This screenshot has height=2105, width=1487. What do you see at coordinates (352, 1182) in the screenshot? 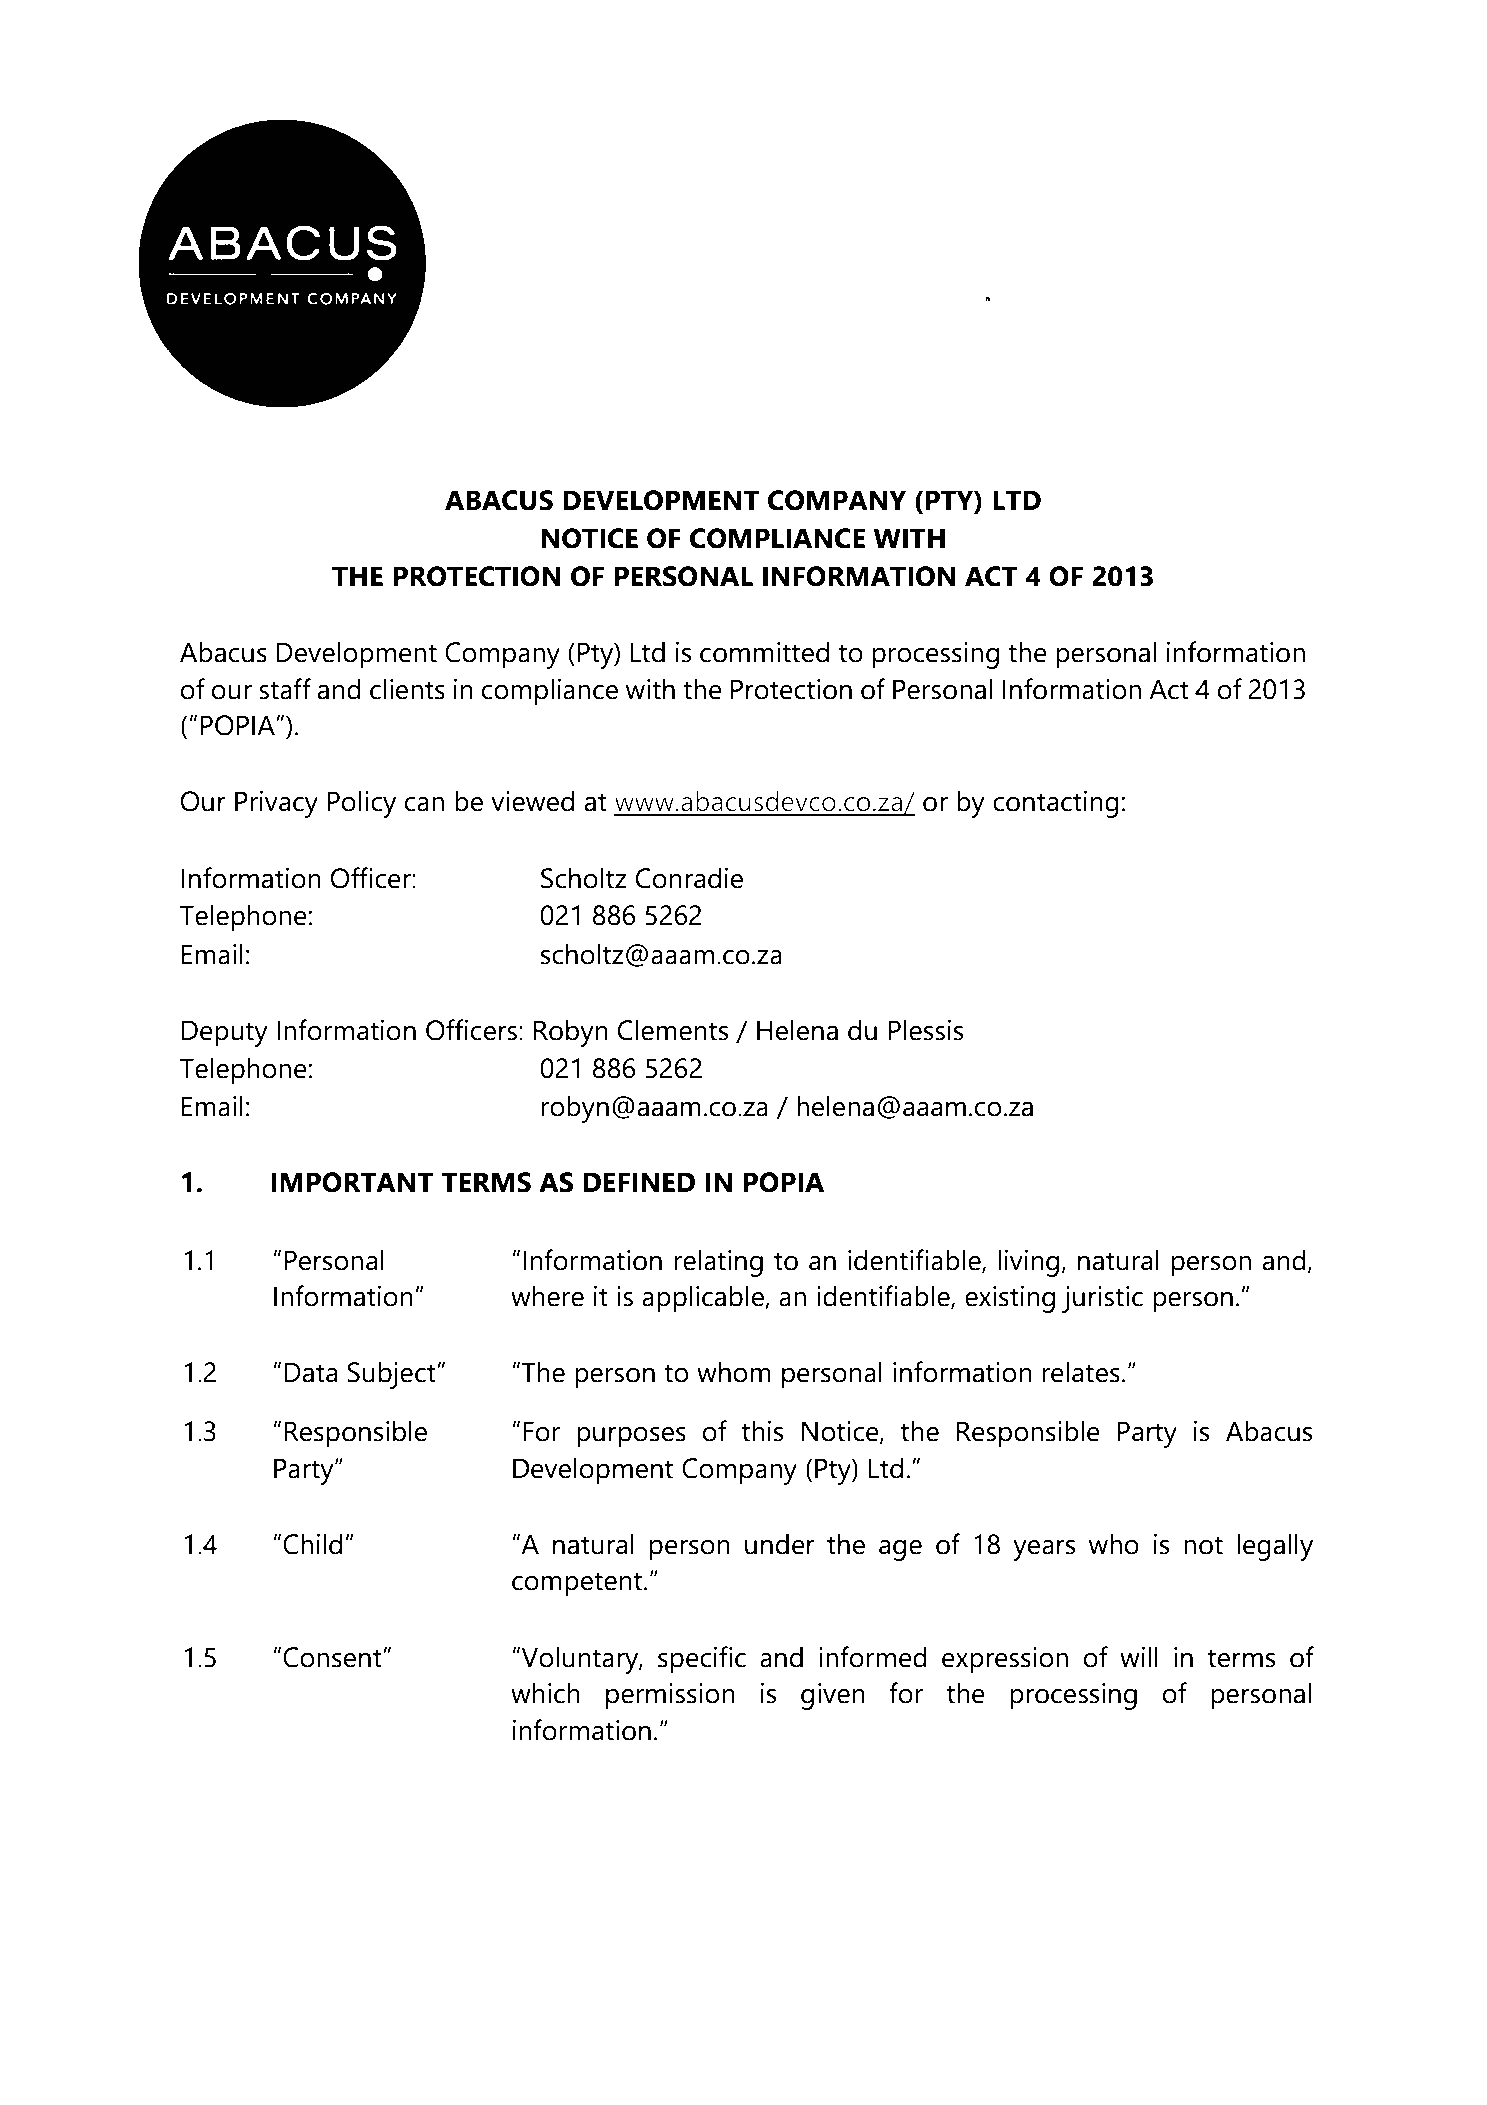
I see `IMPORTANT` at bounding box center [352, 1182].
